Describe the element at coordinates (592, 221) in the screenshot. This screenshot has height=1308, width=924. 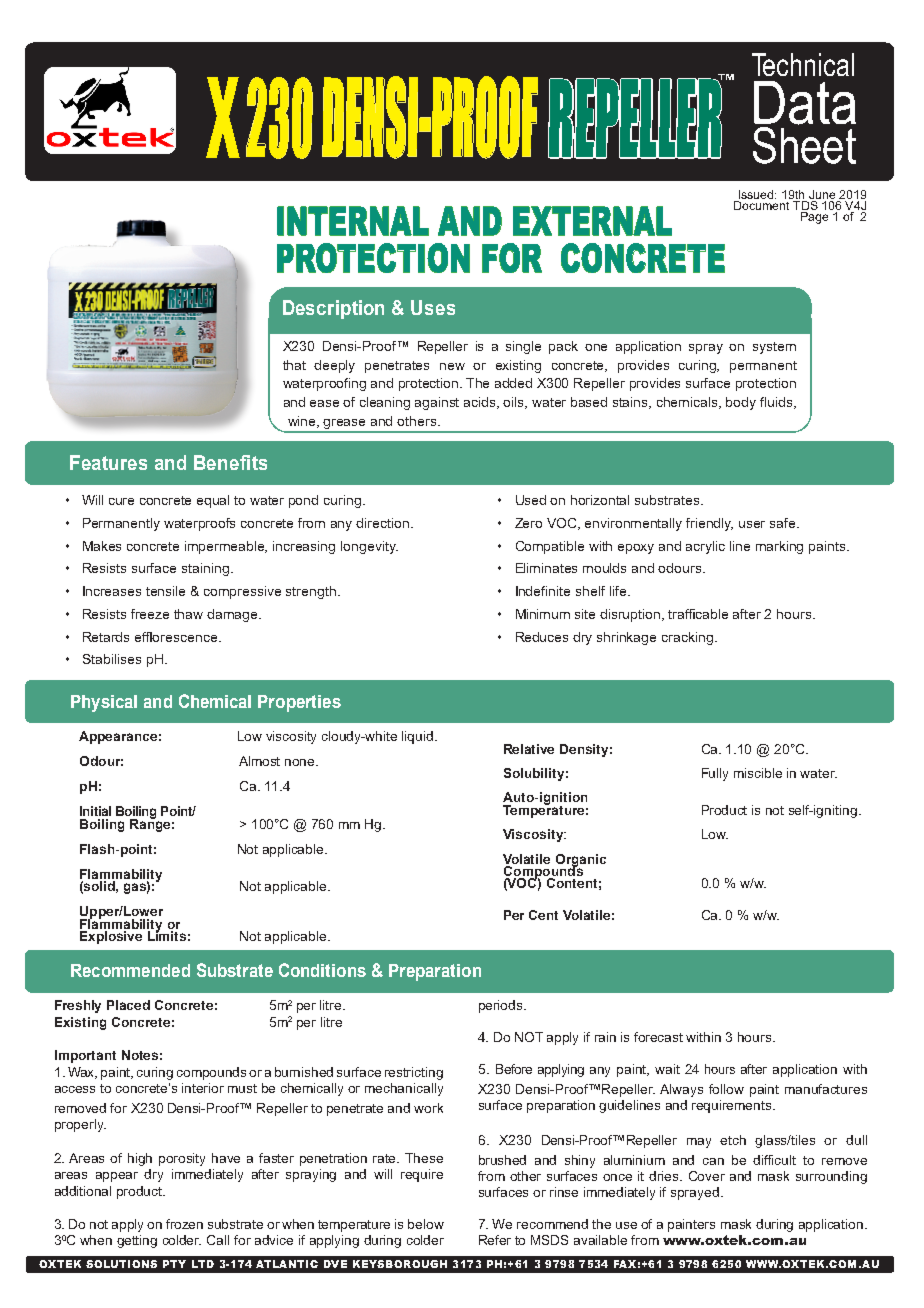
I see `EXTERNAL` at that location.
